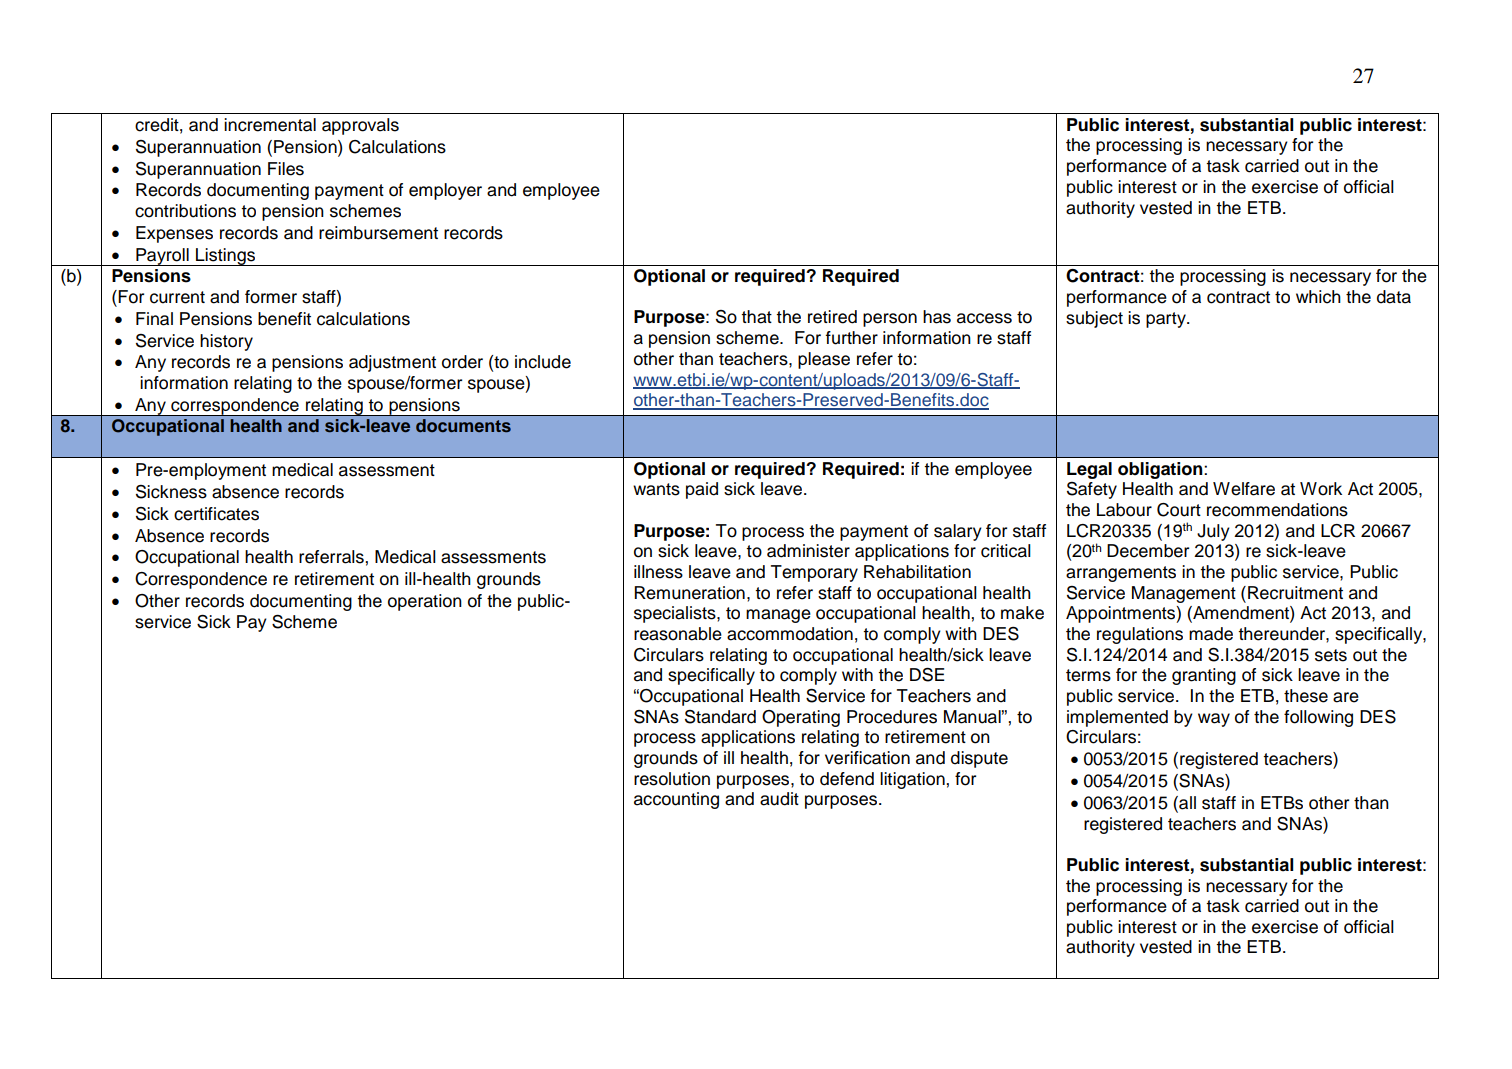 The image size is (1512, 1069). Describe the element at coordinates (270, 125) in the screenshot. I see `incremental` at that location.
